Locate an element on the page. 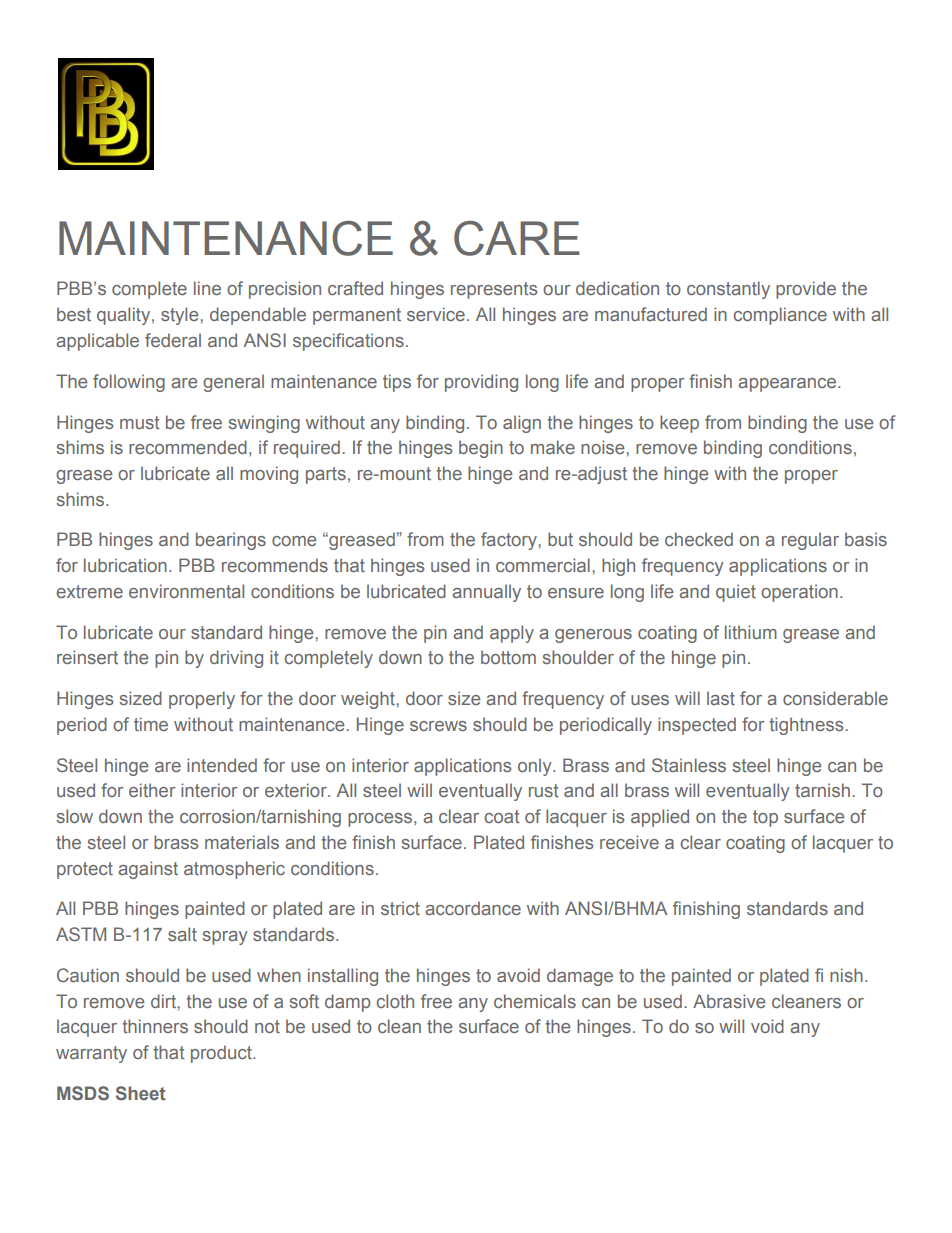 This document has height=1233, width=952. represents is located at coordinates (494, 290).
